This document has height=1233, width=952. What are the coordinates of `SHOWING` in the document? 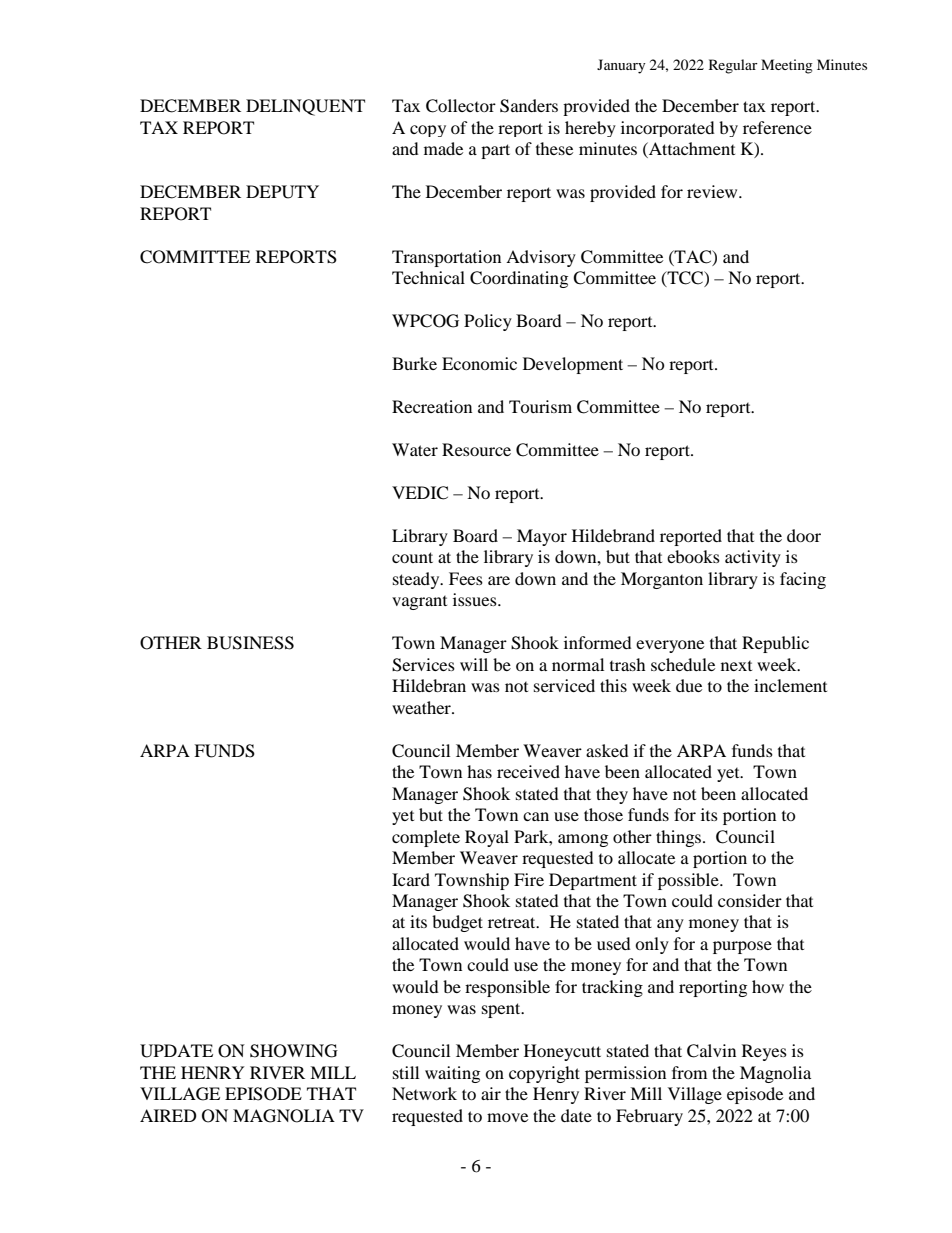 It's located at (294, 1051).
